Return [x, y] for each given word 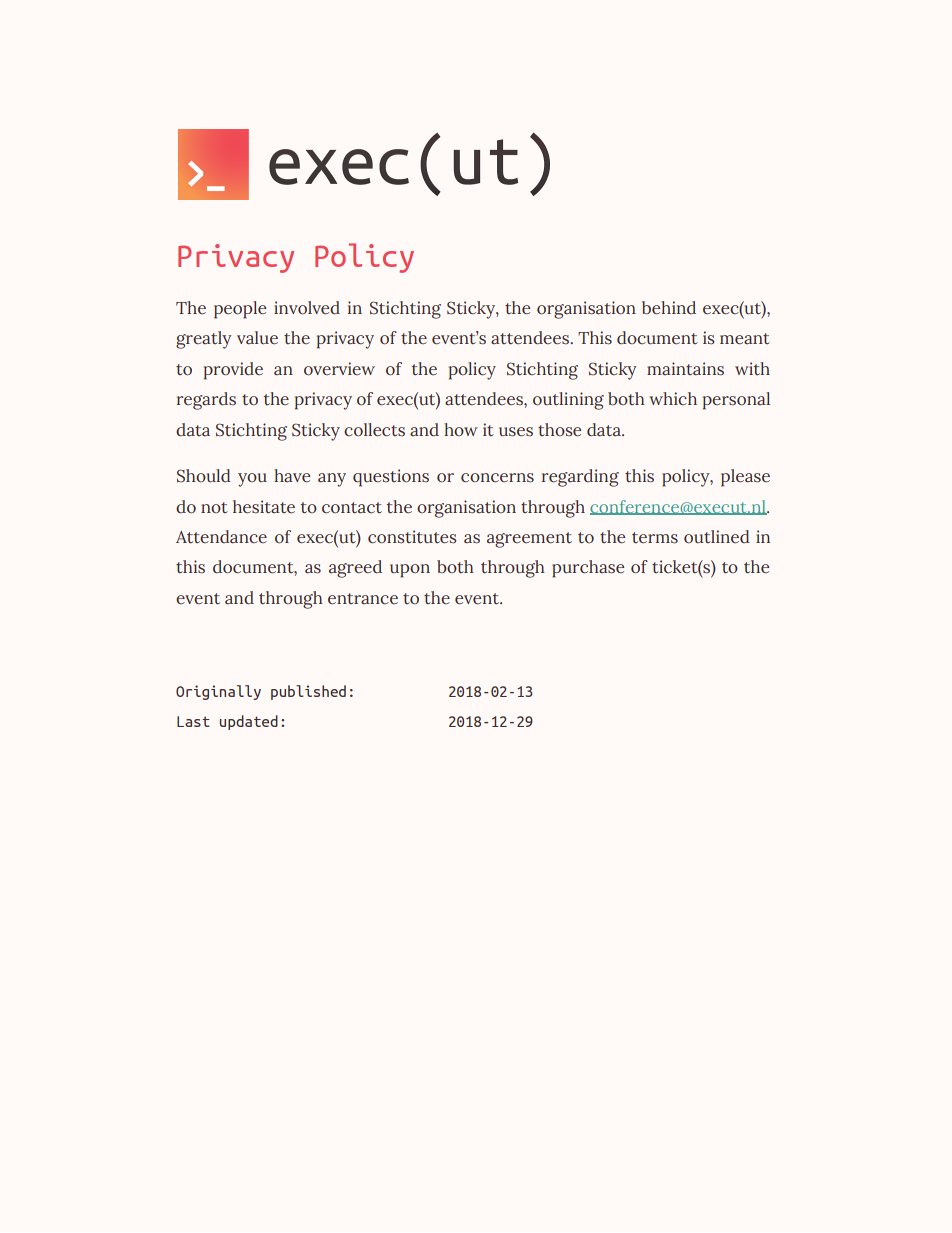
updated [248, 722]
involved [307, 308]
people [240, 310]
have [292, 476]
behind [669, 308]
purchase [588, 569]
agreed [355, 569]
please [745, 478]
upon [410, 571]
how [461, 429]
